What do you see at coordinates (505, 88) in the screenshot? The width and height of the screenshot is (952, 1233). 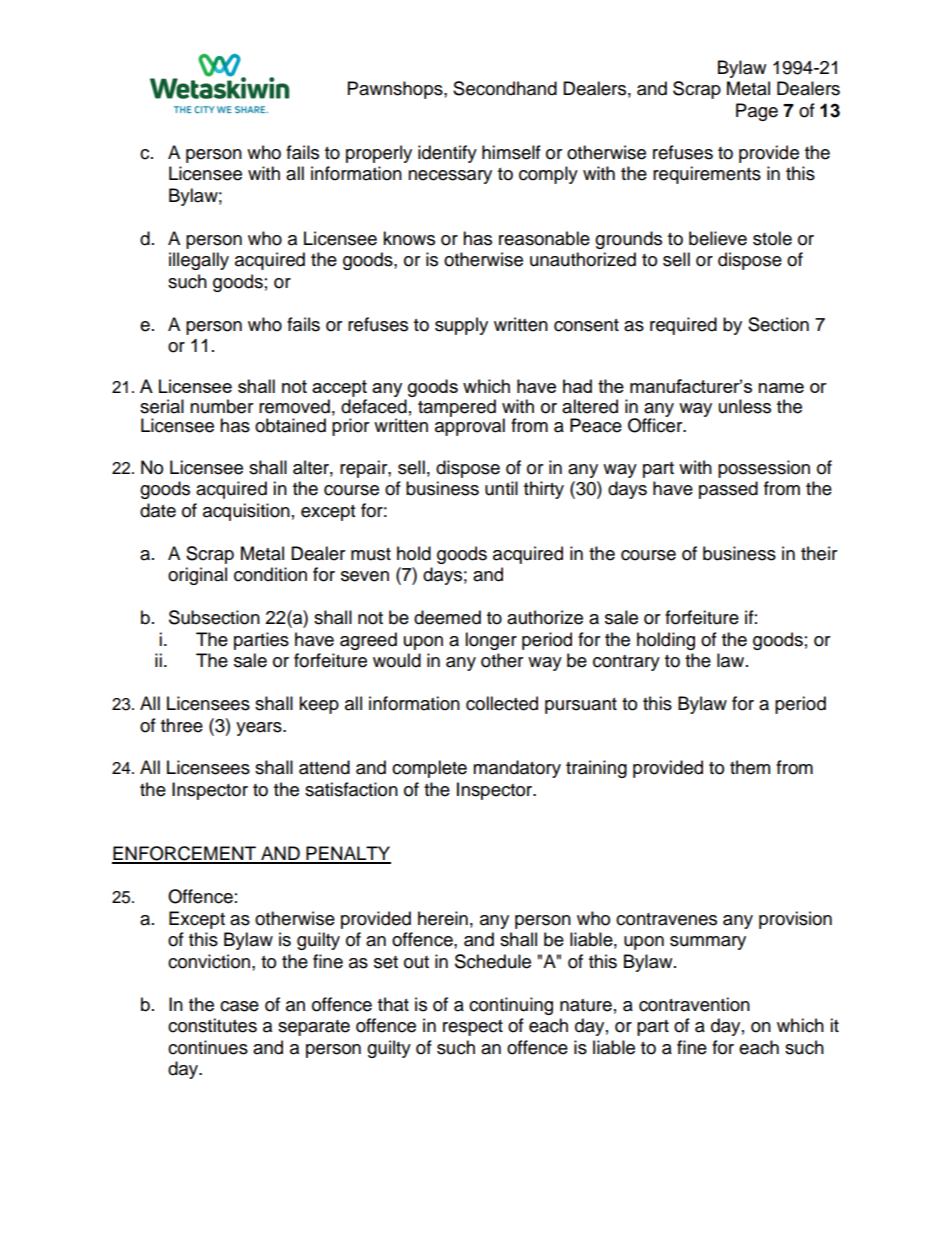 I see `Secondhand` at bounding box center [505, 88].
